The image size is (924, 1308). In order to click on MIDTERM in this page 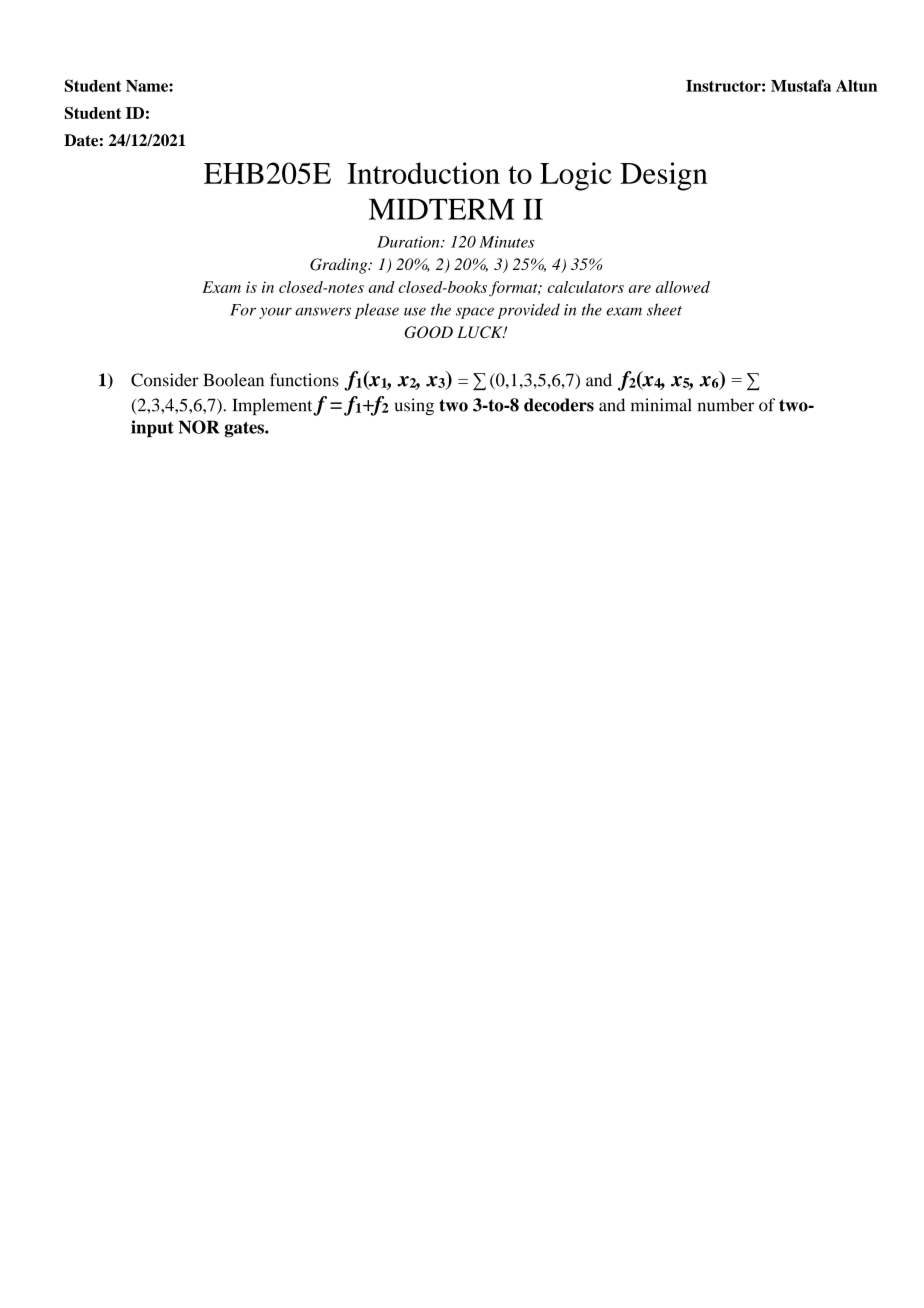, I will do `click(441, 209)`.
